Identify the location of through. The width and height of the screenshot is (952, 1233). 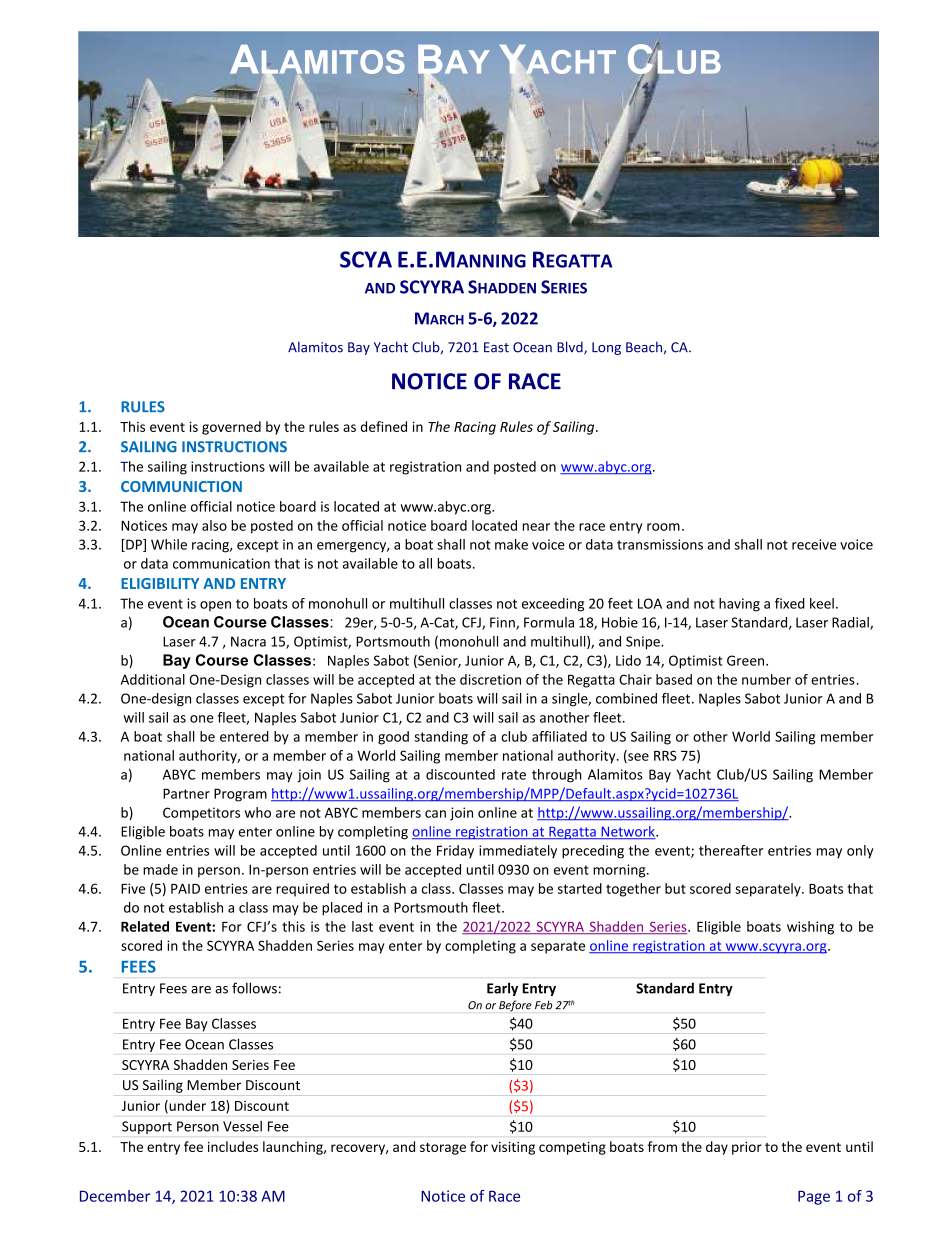
(557, 776).
